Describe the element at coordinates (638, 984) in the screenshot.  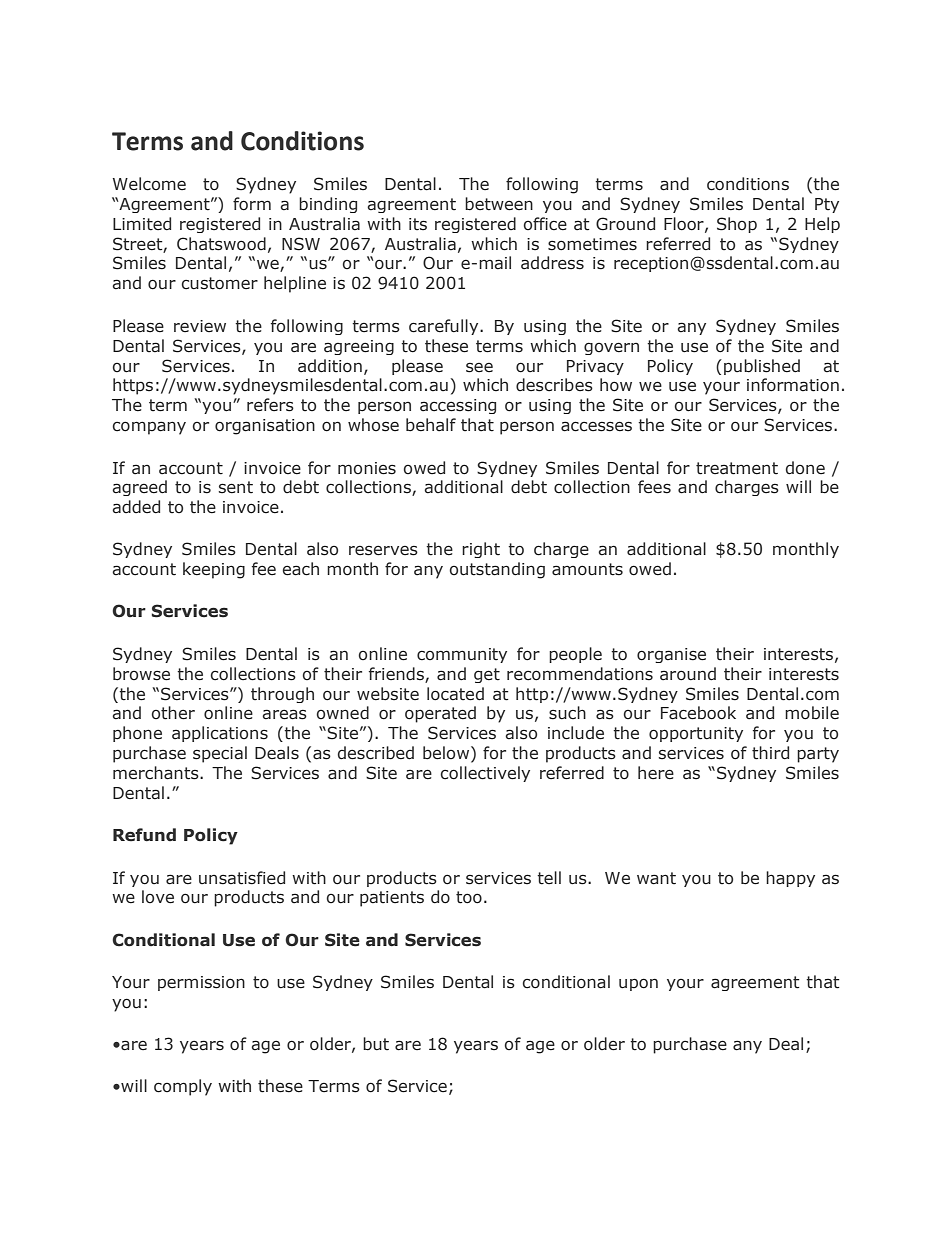
I see `upon` at that location.
